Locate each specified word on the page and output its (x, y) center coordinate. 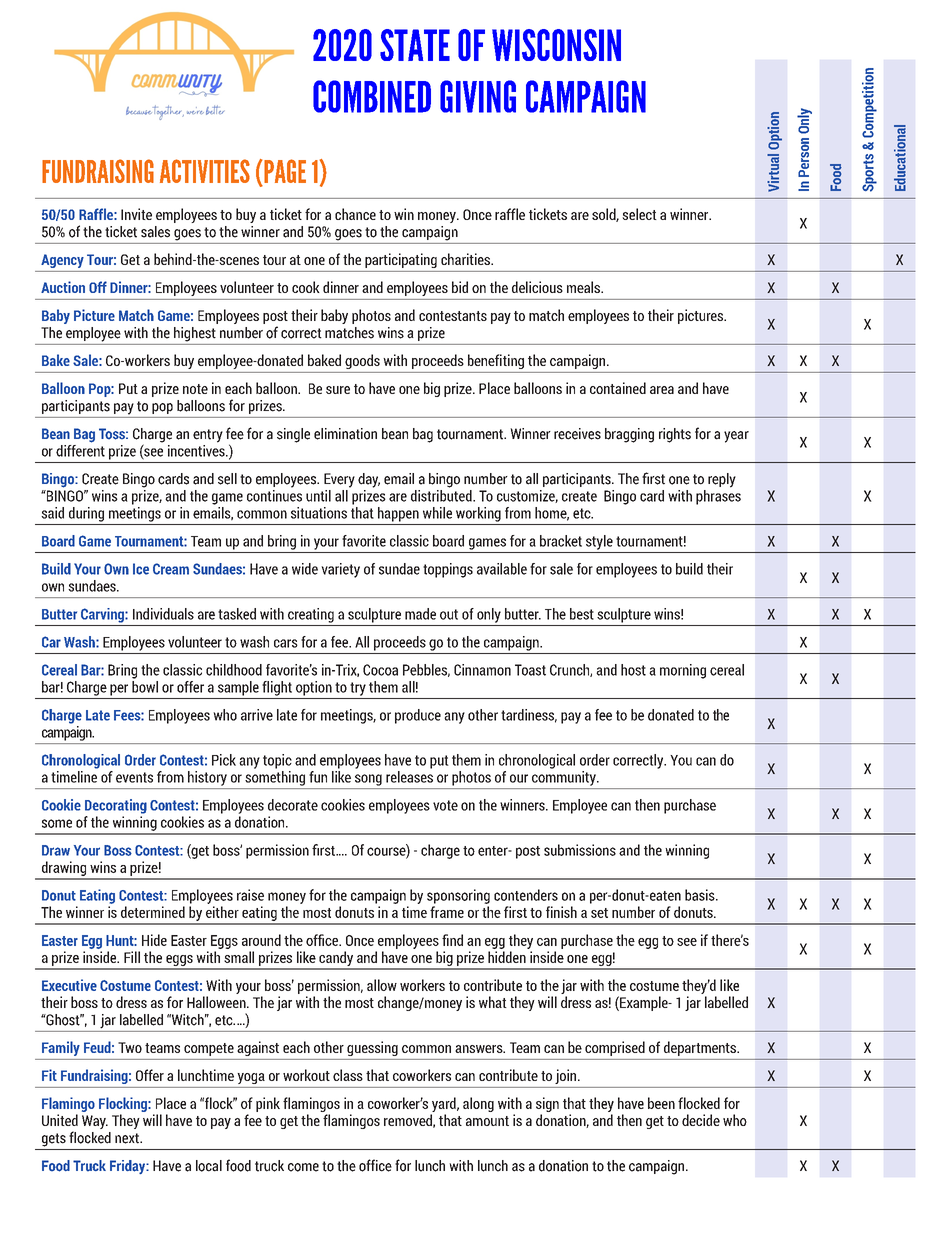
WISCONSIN (556, 45)
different (80, 449)
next (128, 1138)
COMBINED (372, 96)
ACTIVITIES (205, 171)
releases (409, 777)
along (478, 1104)
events (134, 777)
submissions (580, 850)
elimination (345, 434)
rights (675, 435)
